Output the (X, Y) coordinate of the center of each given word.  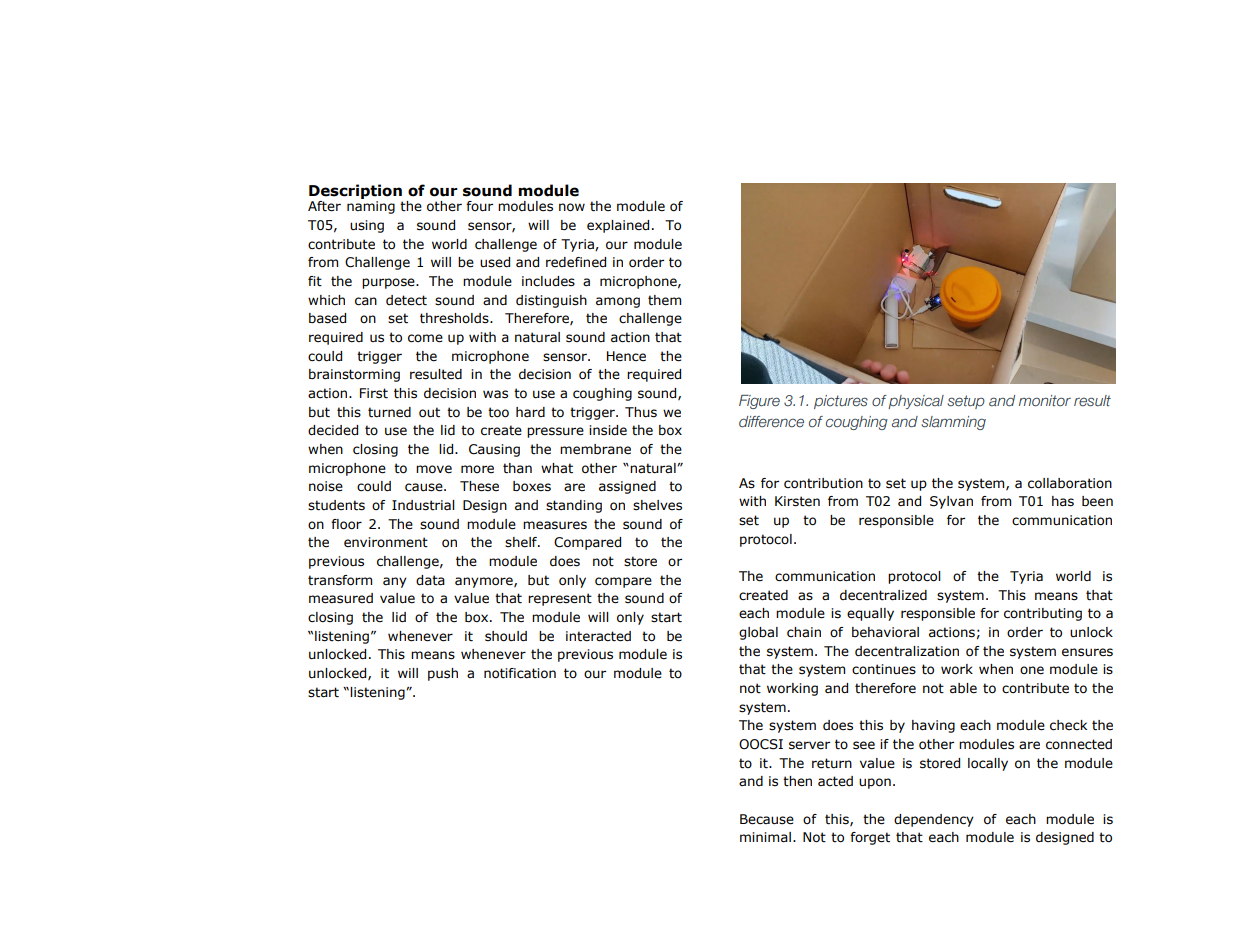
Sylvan (951, 502)
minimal (765, 837)
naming (371, 207)
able (963, 688)
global (758, 633)
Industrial (423, 505)
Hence (626, 356)
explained (618, 226)
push (443, 674)
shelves (657, 505)
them (664, 300)
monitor (1045, 401)
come (425, 338)
